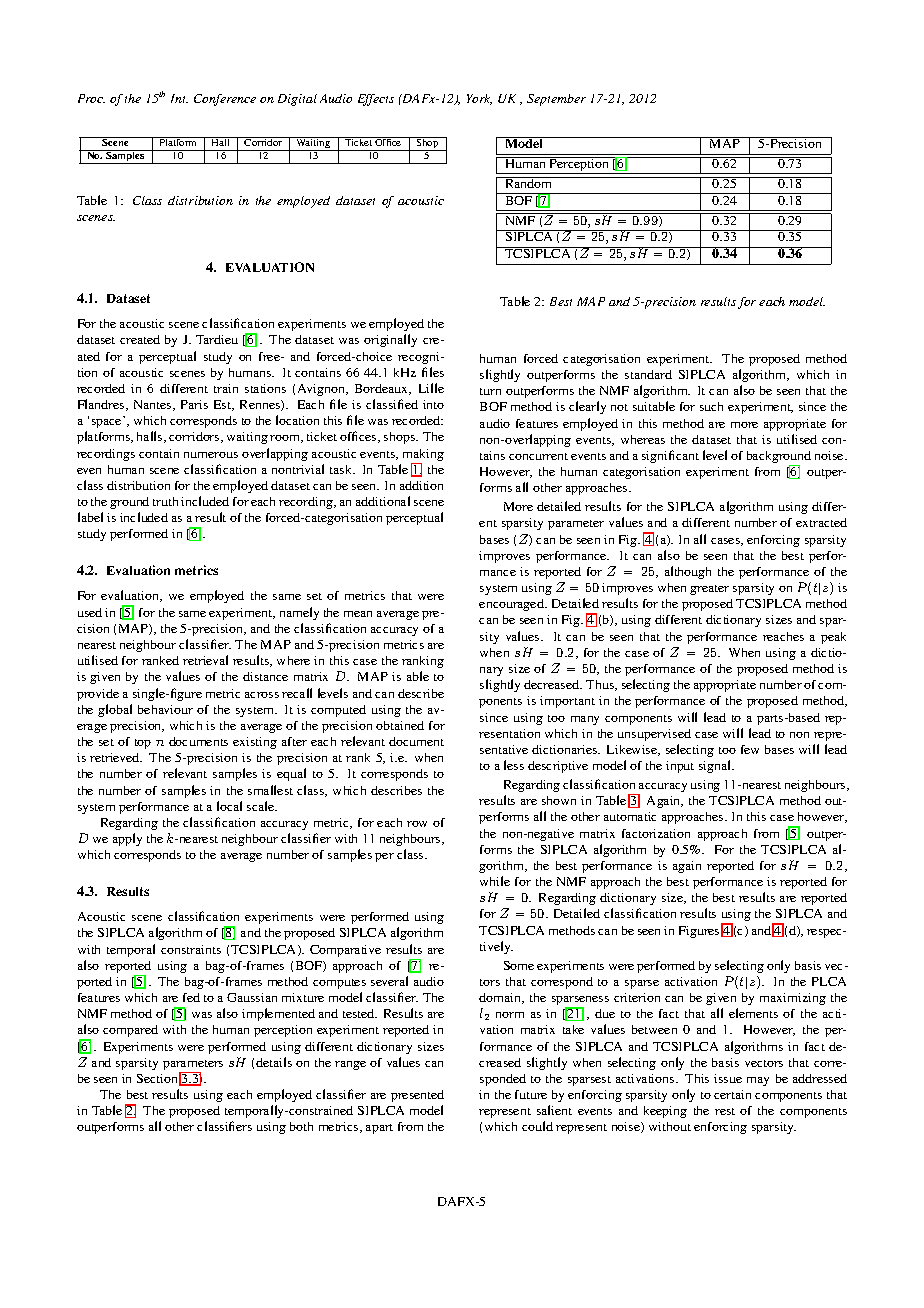  Describe the element at coordinates (512, 605) in the screenshot. I see `encouraged` at that location.
